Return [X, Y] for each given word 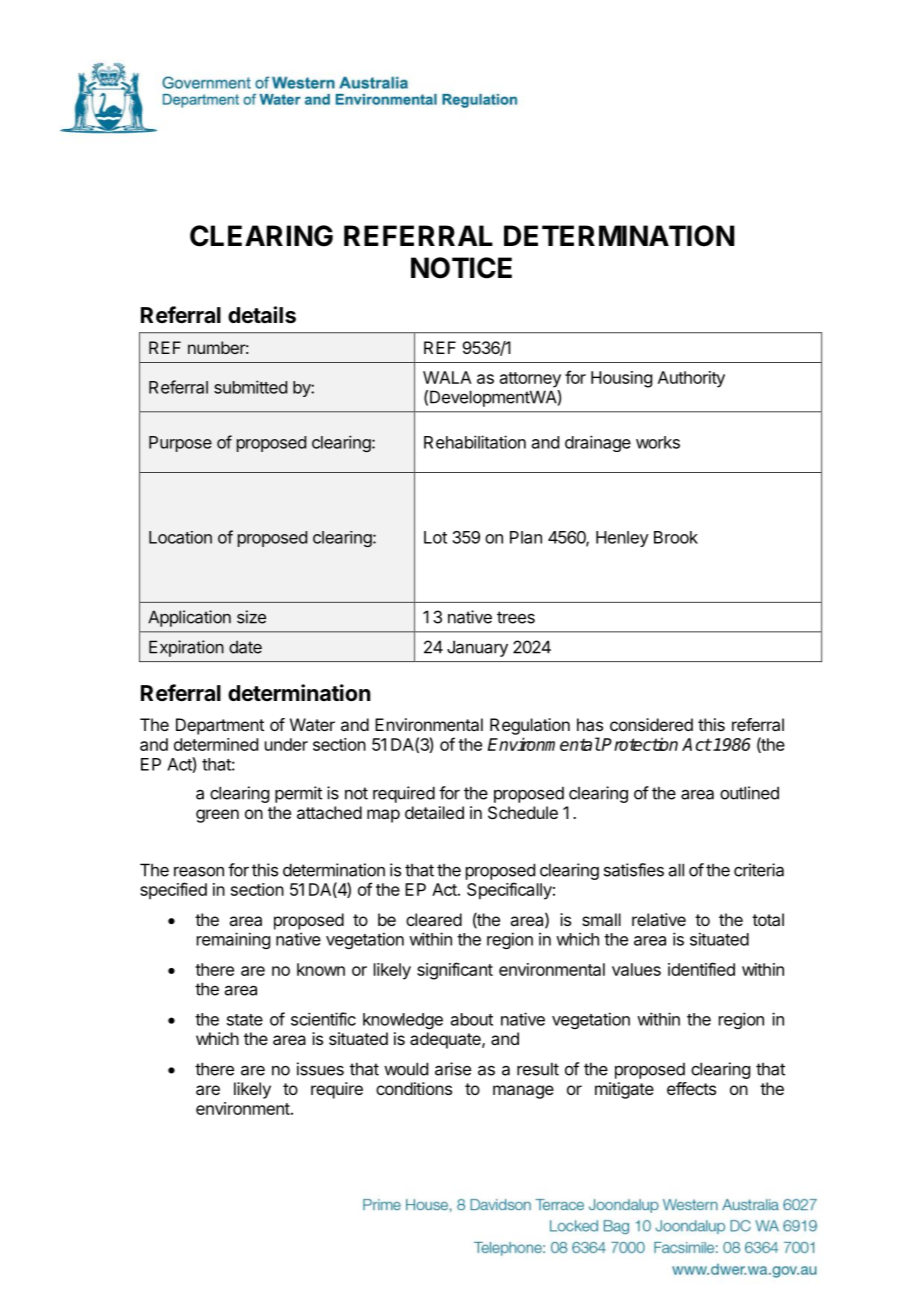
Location [180, 537]
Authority [691, 379]
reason [199, 871]
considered [651, 724]
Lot [435, 537]
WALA [447, 377]
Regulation [530, 726]
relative [659, 919]
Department [220, 726]
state [245, 1020]
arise [453, 1069]
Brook [676, 537]
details [262, 315]
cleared [434, 919]
